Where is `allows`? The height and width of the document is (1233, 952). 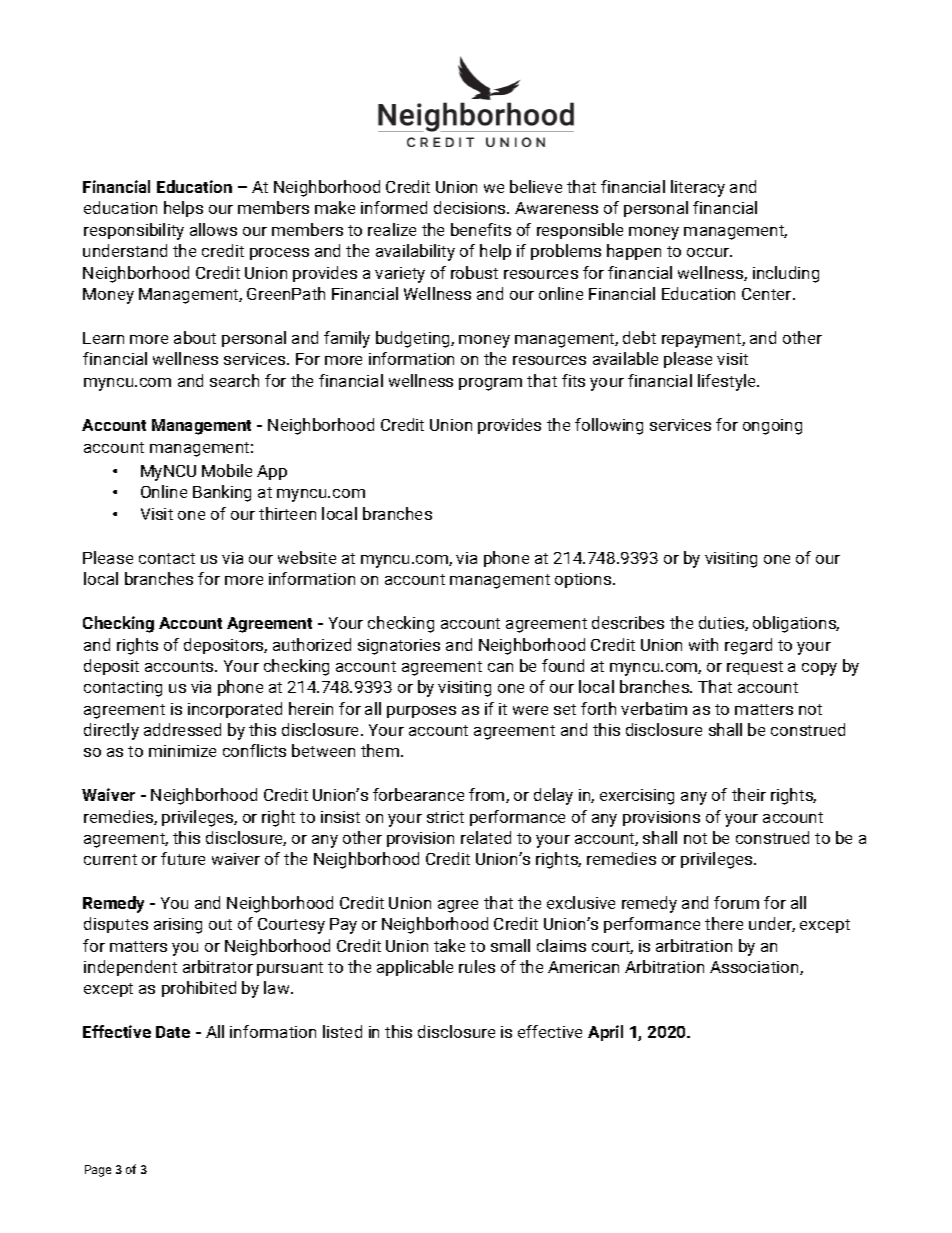 allows is located at coordinates (213, 229).
